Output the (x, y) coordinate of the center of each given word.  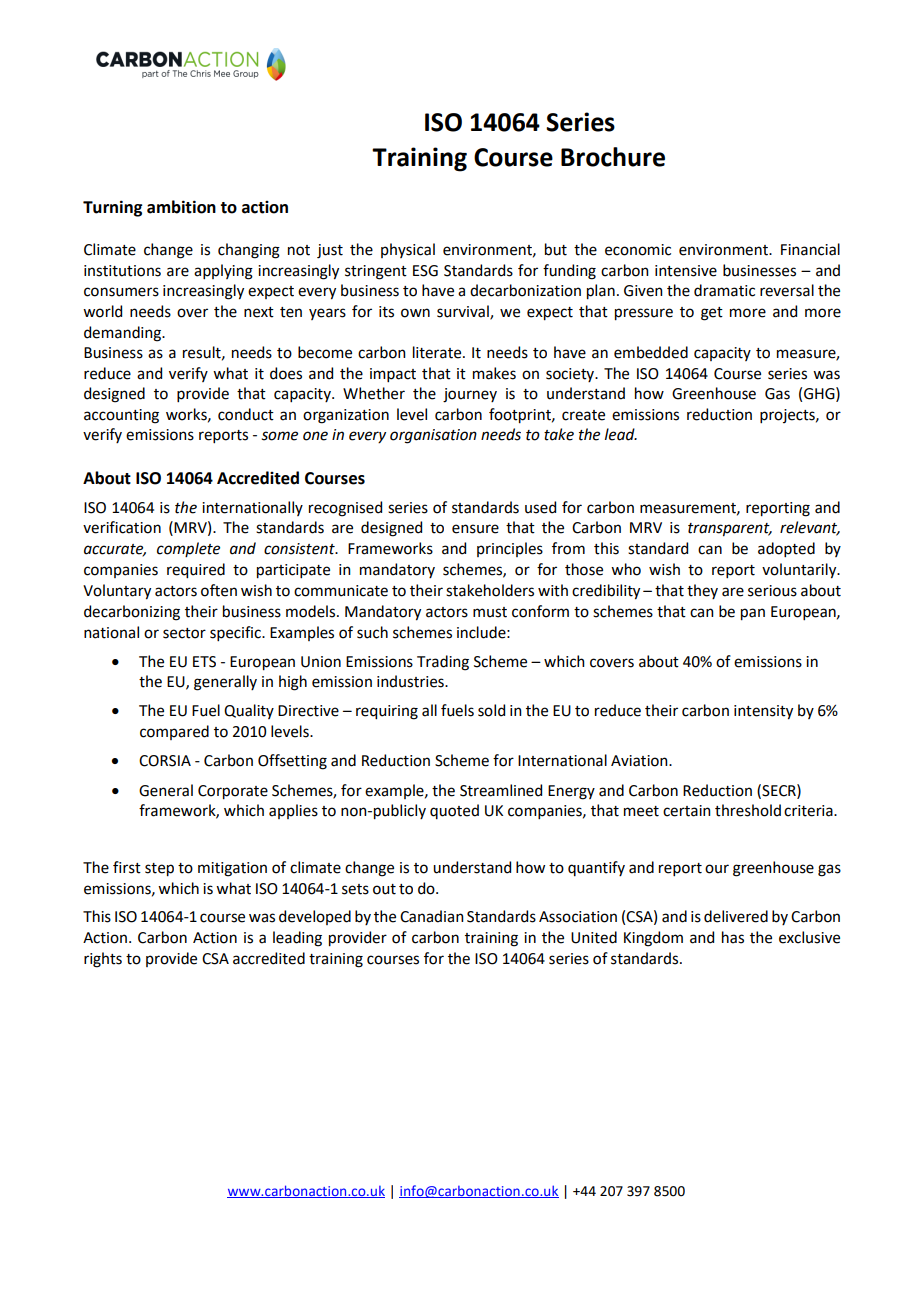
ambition (181, 207)
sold (491, 710)
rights (103, 960)
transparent (730, 530)
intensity (763, 712)
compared (174, 732)
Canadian (432, 916)
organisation (433, 436)
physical (408, 250)
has (733, 937)
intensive (686, 271)
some (279, 436)
